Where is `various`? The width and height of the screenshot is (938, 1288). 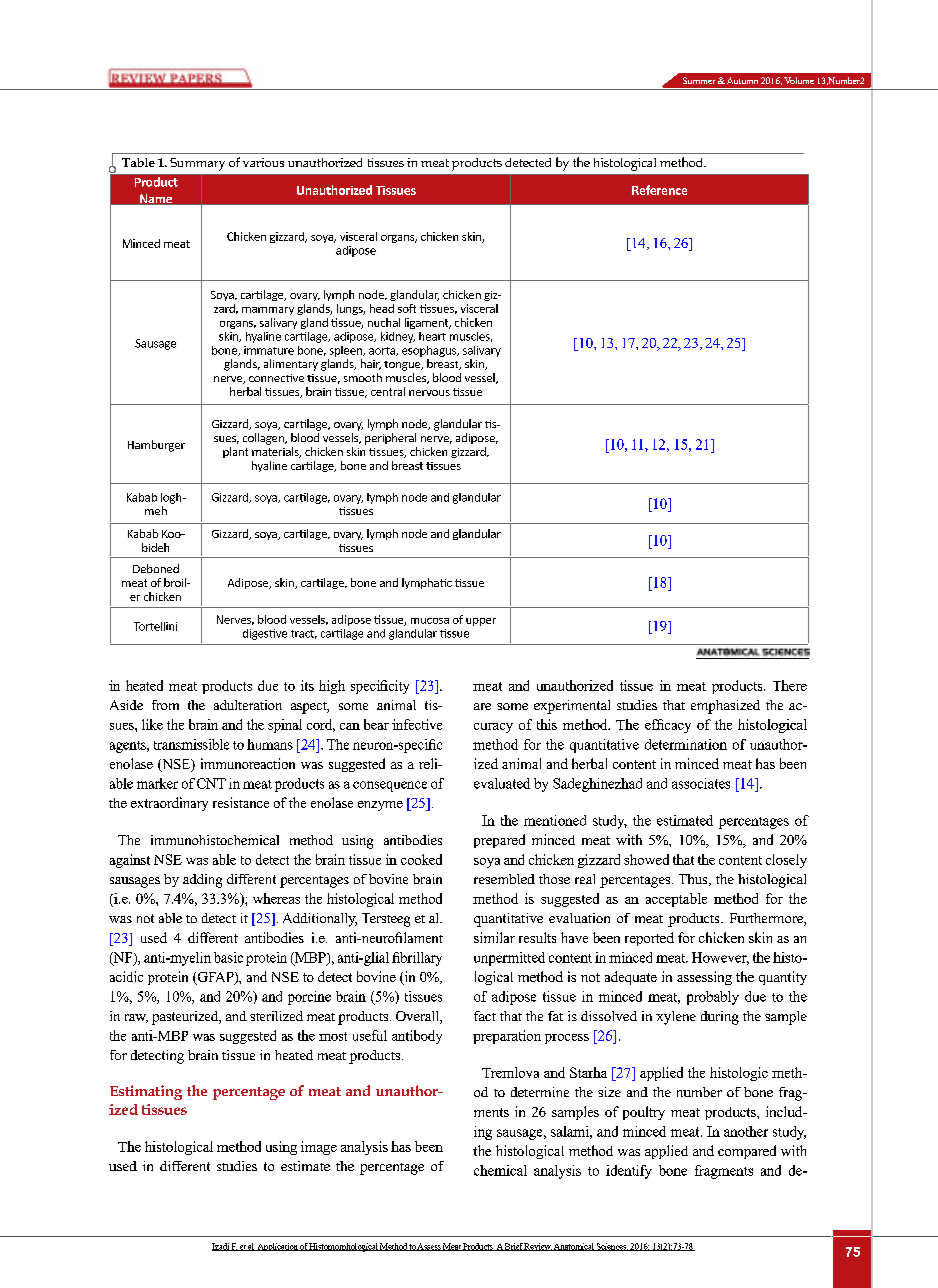 various is located at coordinates (263, 162).
